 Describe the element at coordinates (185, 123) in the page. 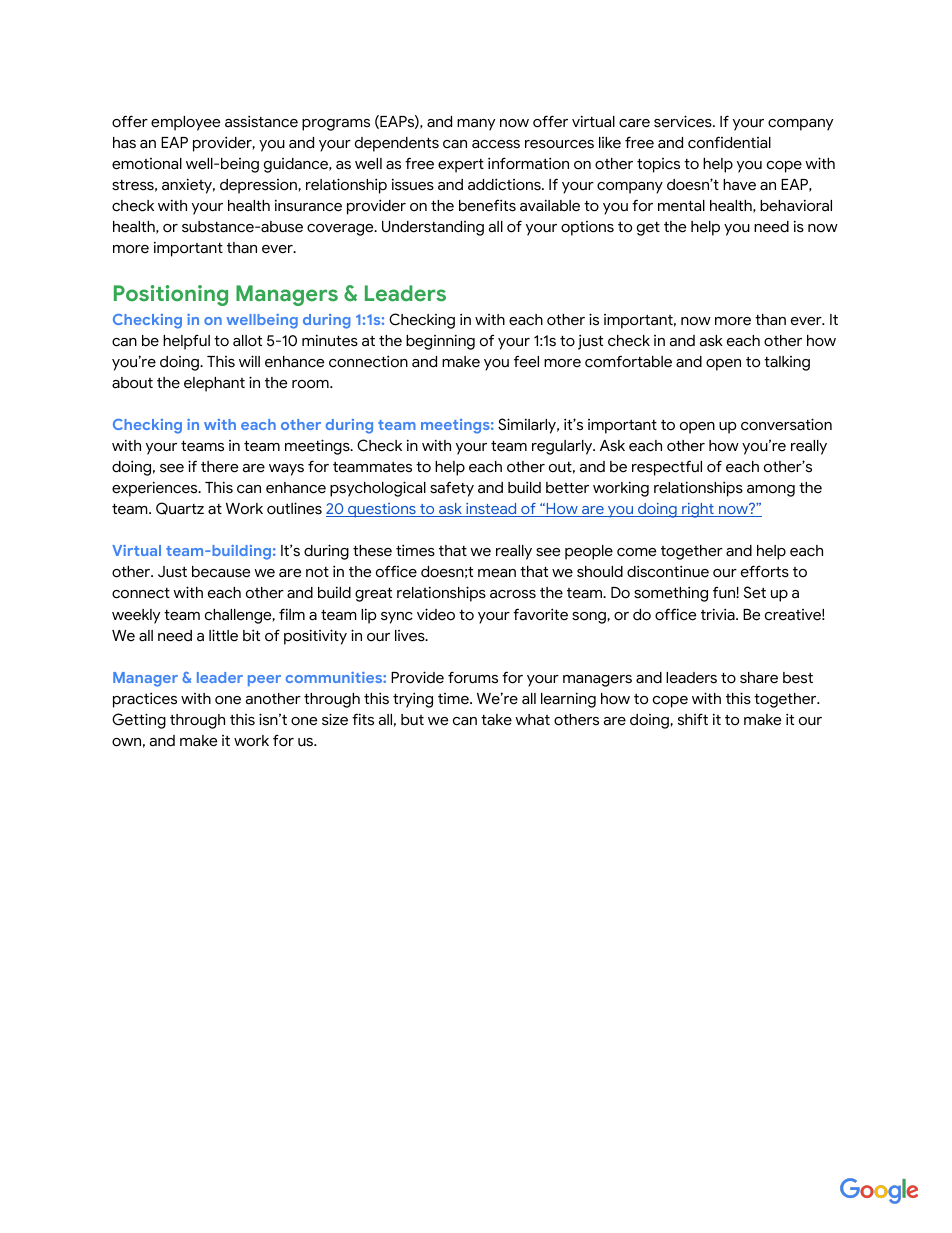

I see `employee` at that location.
